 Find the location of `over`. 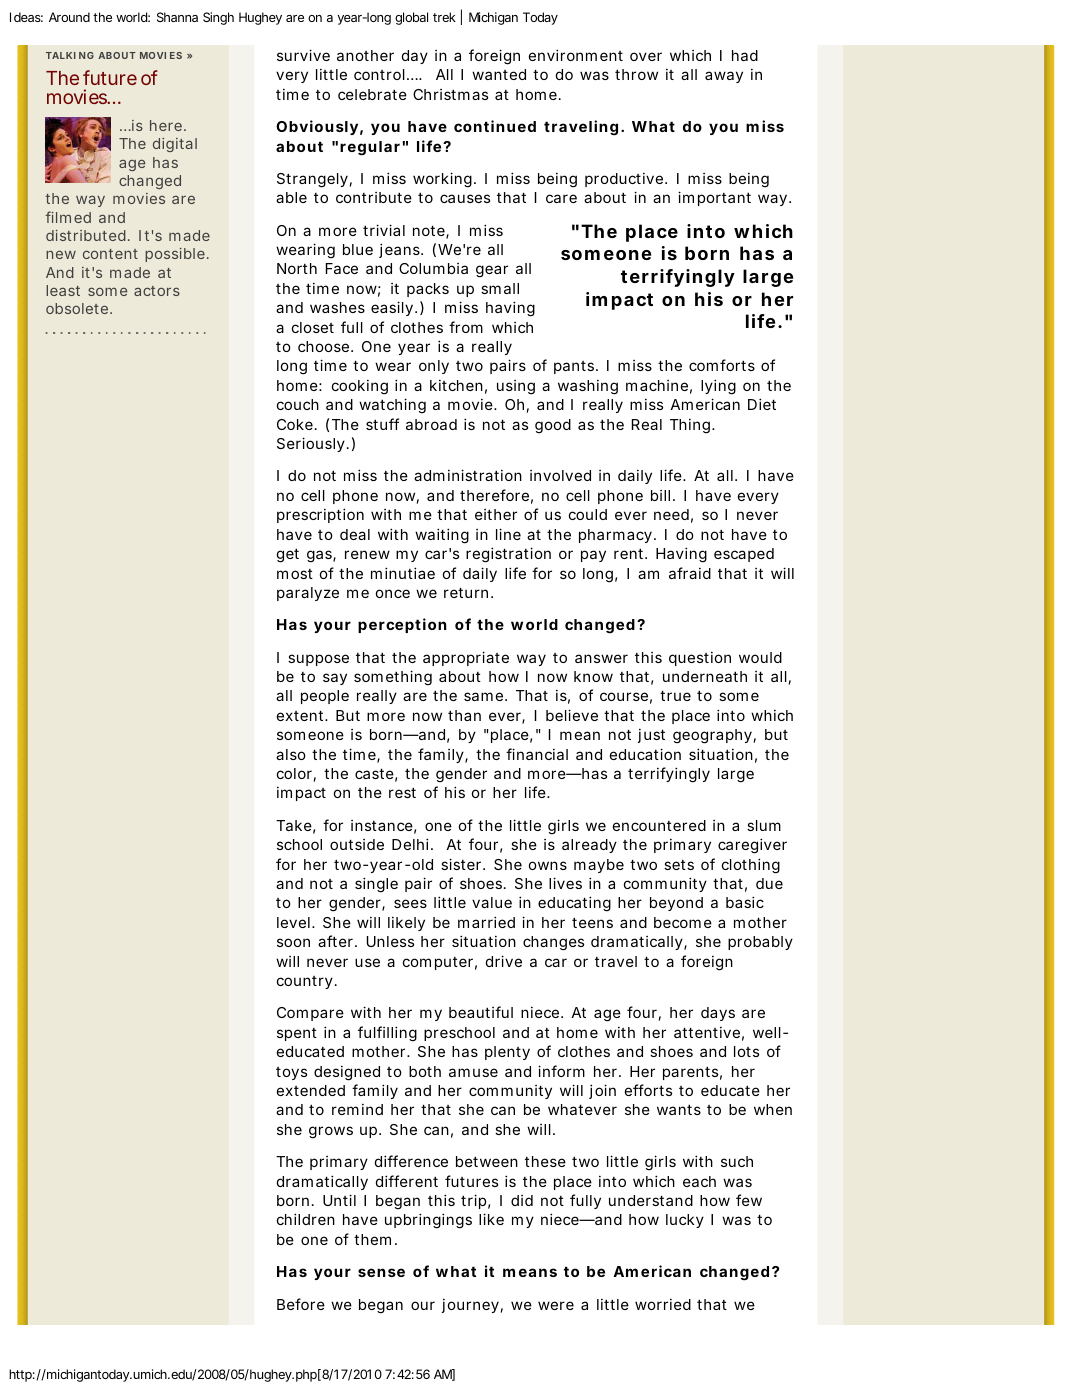

over is located at coordinates (646, 56).
